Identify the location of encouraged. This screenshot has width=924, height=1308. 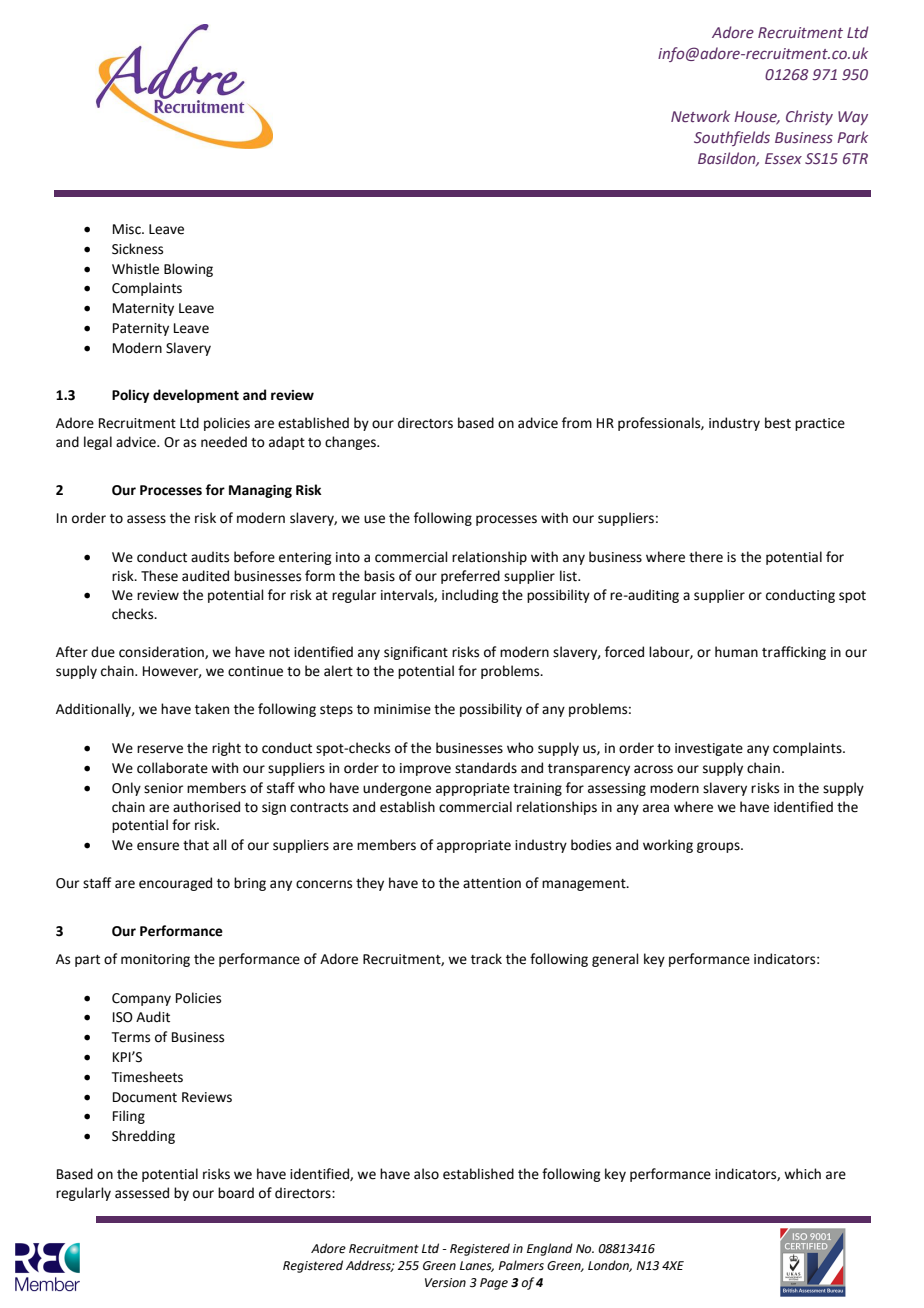
(175, 884).
